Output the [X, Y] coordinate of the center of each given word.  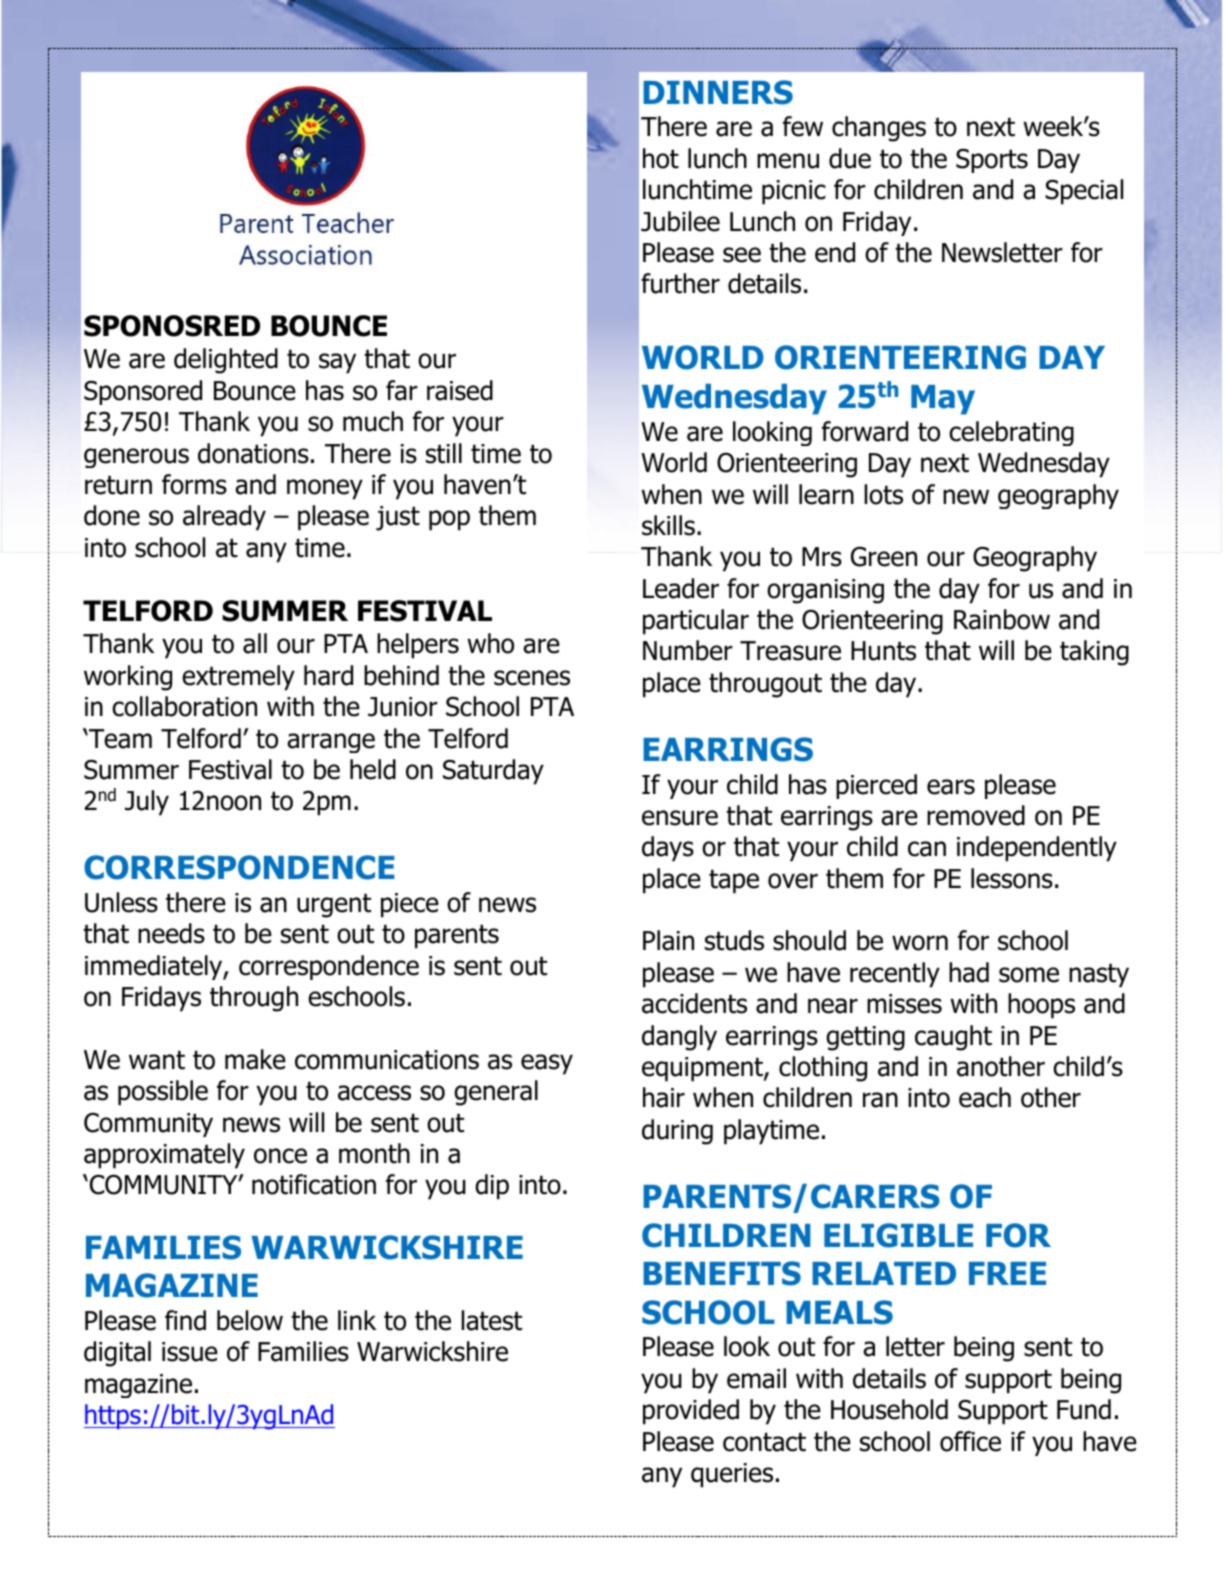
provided [691, 1412]
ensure [680, 818]
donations [253, 453]
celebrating [1011, 433]
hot [661, 158]
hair [664, 1097]
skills [668, 525]
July [147, 803]
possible [163, 1093]
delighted [226, 361]
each [985, 1097]
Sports [992, 161]
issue [190, 1352]
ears [951, 787]
